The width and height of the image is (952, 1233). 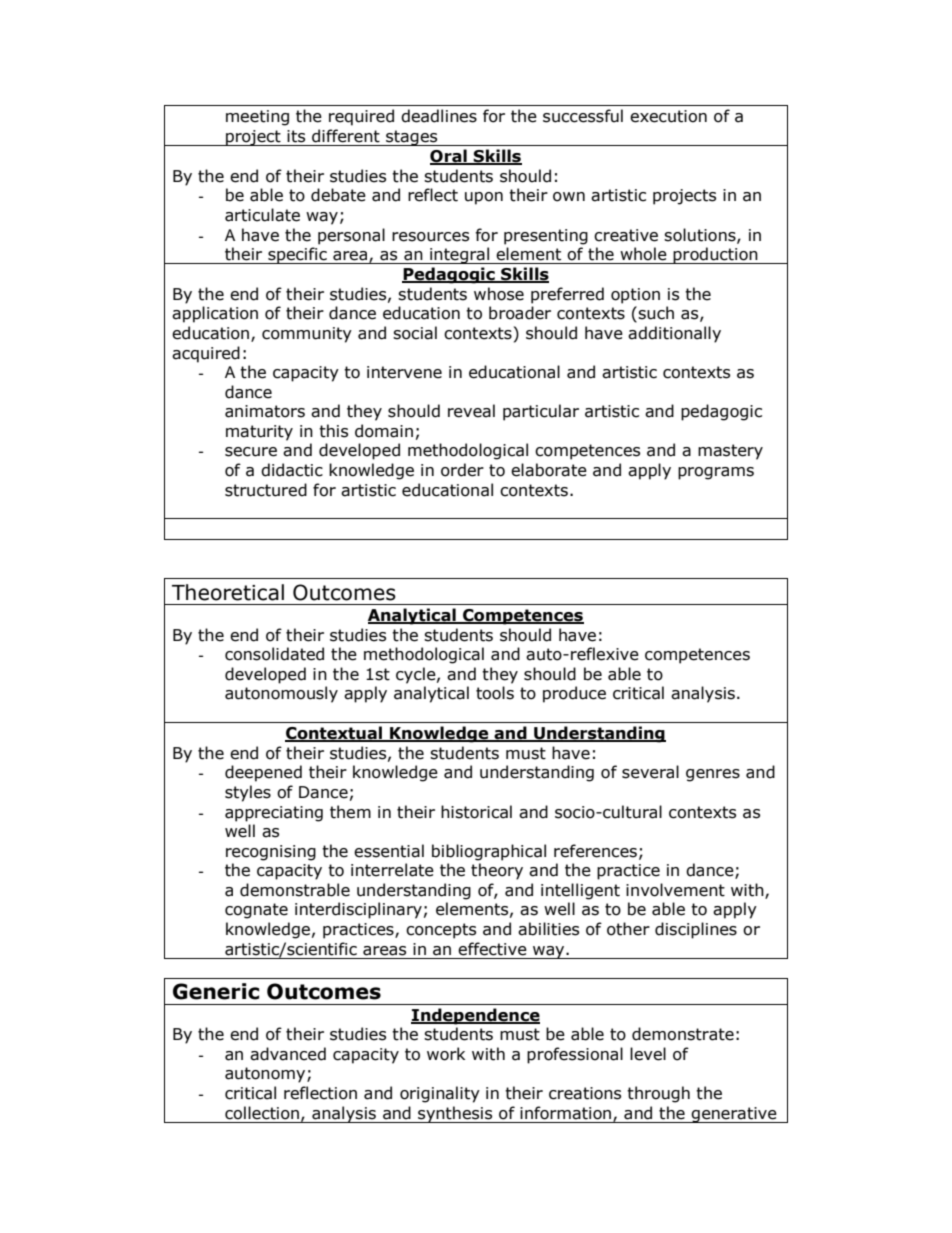 I want to click on collection, so click(x=262, y=1113).
